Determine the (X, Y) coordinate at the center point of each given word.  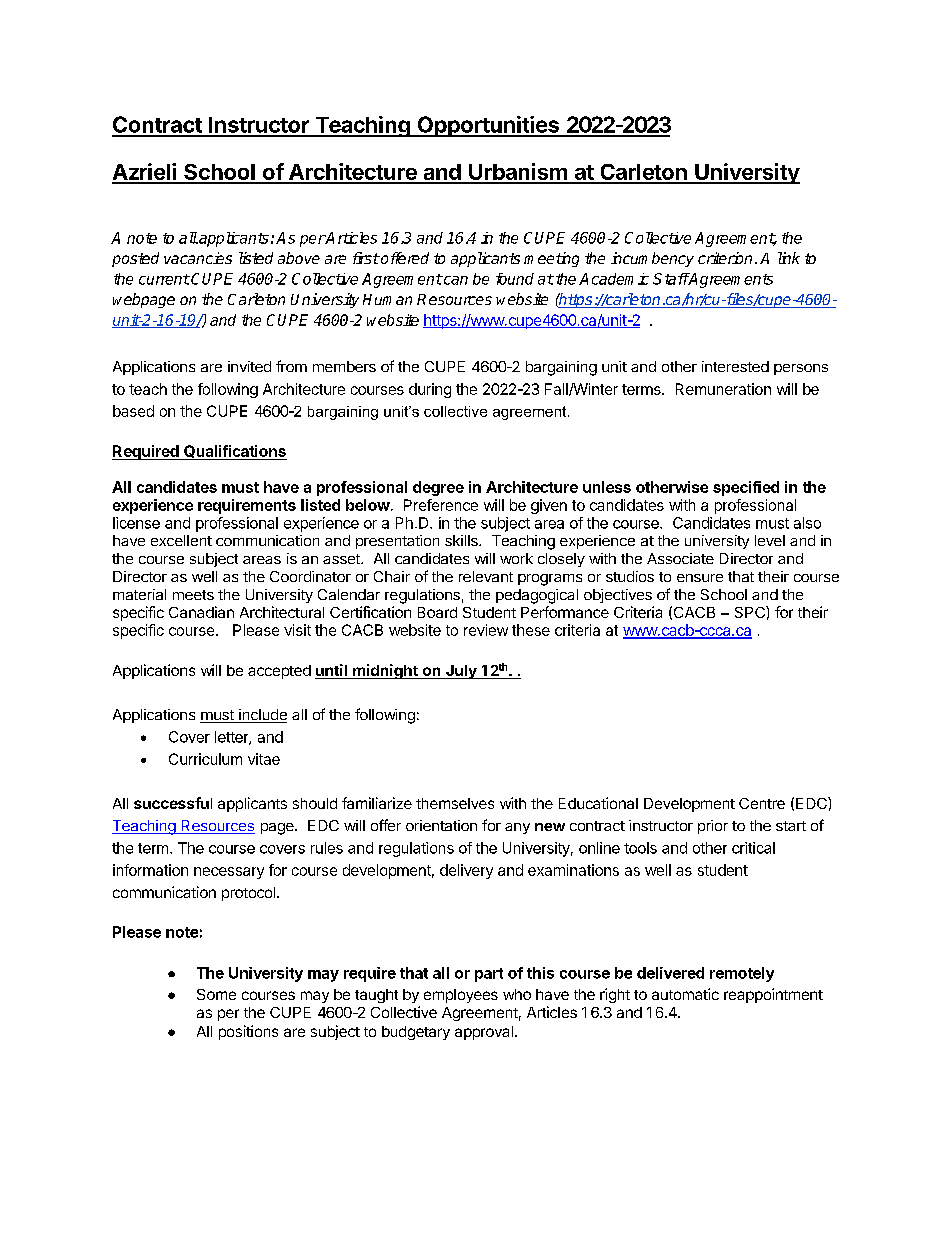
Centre (762, 803)
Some (216, 994)
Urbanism (518, 173)
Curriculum (205, 759)
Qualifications (234, 452)
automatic (685, 994)
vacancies (198, 258)
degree (438, 488)
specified (746, 488)
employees (461, 996)
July (461, 672)
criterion (725, 258)
